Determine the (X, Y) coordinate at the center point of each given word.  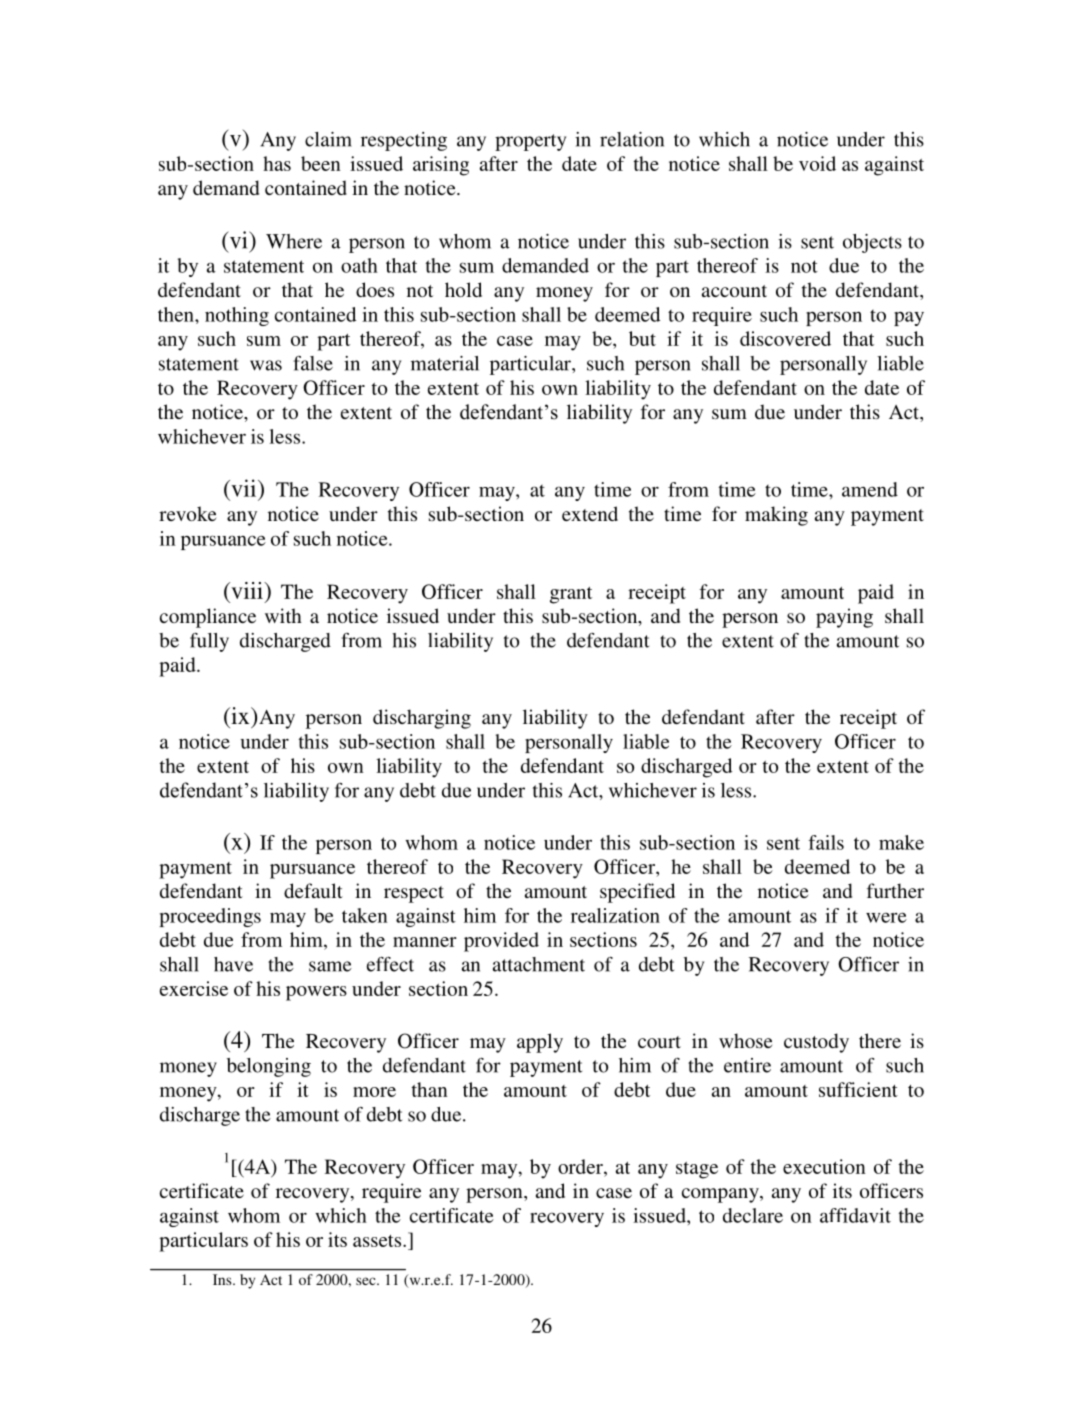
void (817, 163)
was (266, 365)
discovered (785, 338)
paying (844, 618)
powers (316, 993)
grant (571, 595)
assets (378, 1241)
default (313, 890)
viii (247, 590)
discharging (422, 719)
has (277, 163)
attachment (539, 964)
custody (816, 1043)
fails (826, 842)
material (445, 363)
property (530, 142)
